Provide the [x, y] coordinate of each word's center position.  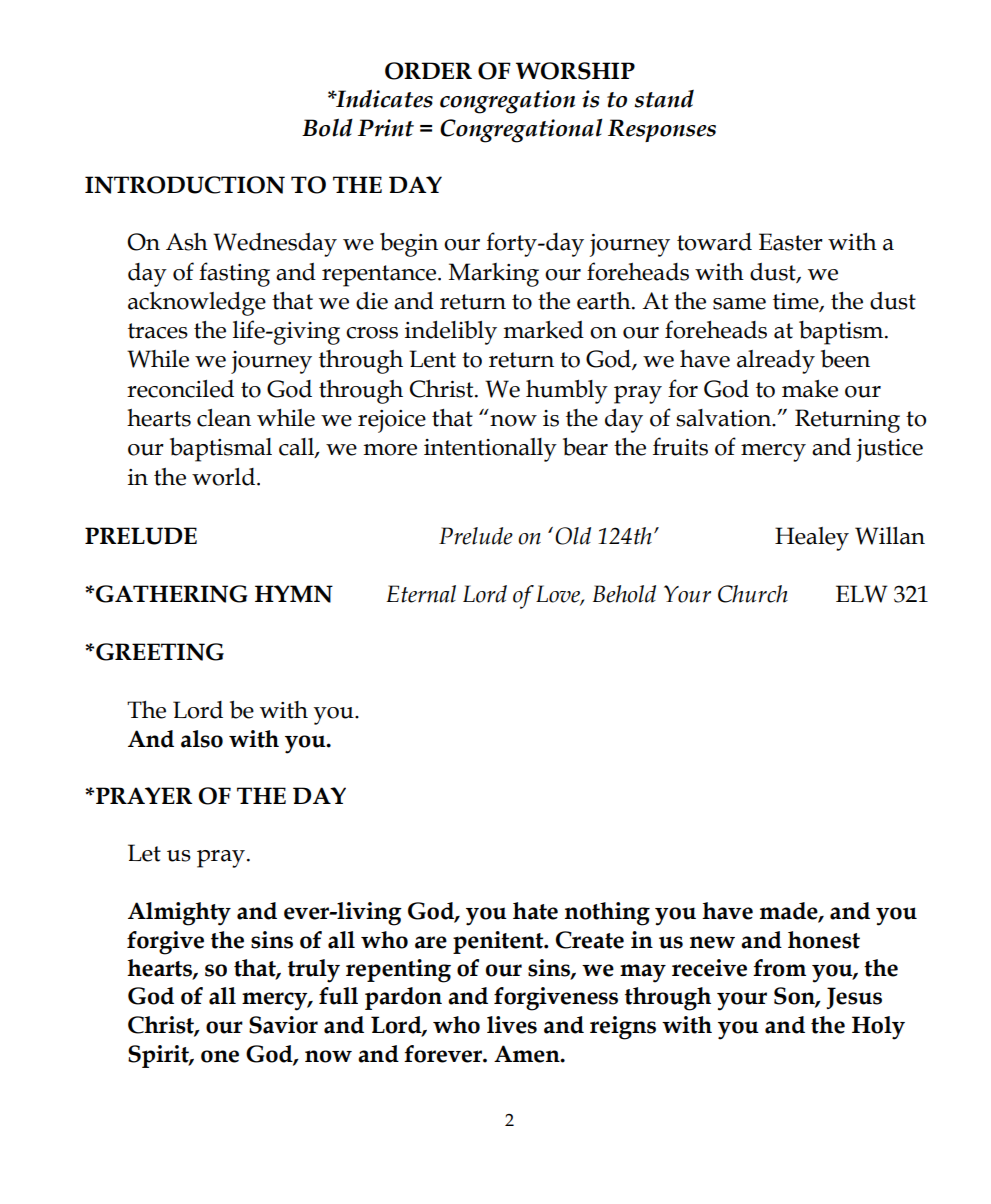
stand [664, 99]
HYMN [294, 594]
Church [753, 594]
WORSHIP [575, 71]
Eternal [421, 594]
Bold [327, 127]
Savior [283, 1025]
